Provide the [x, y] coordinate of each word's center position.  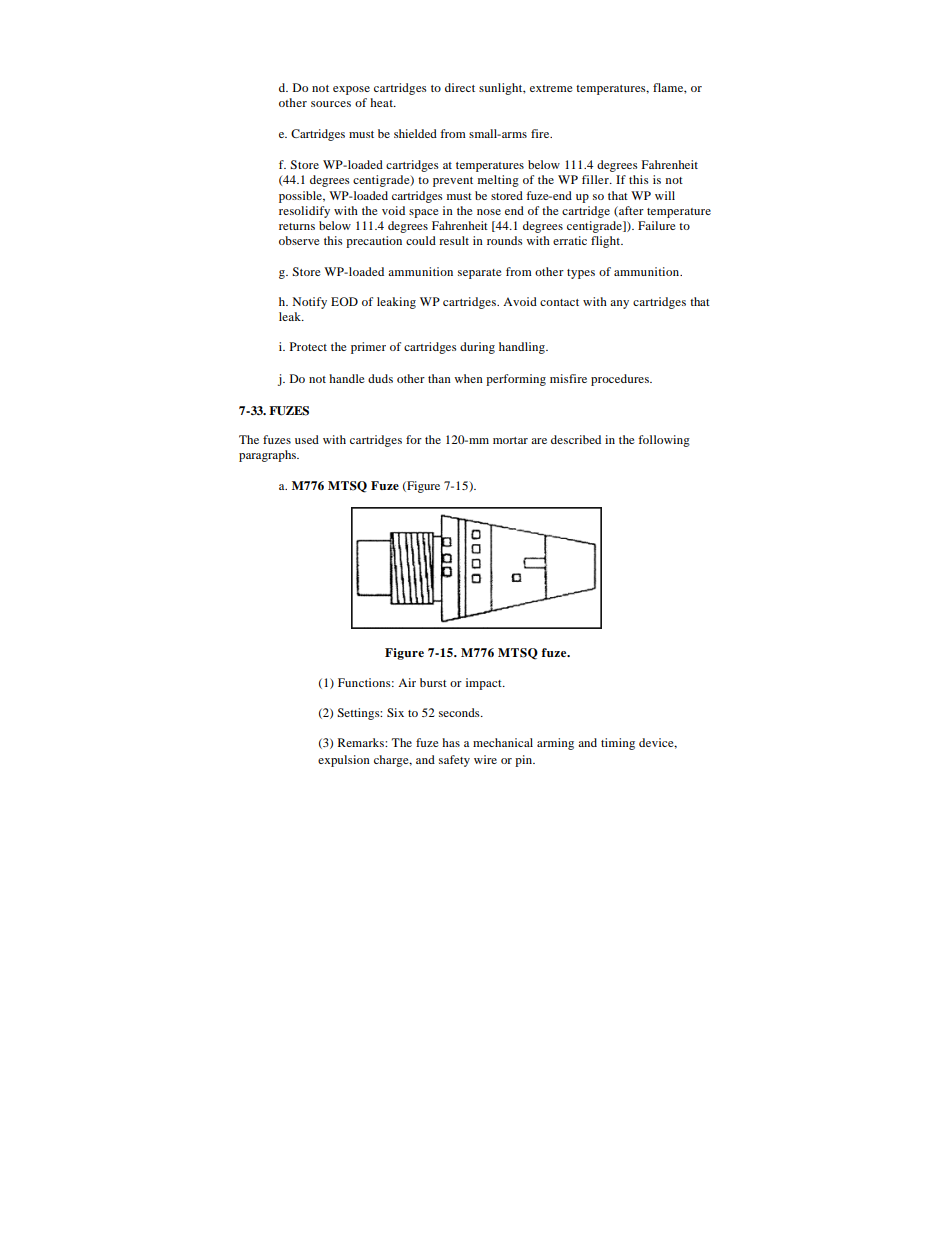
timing [618, 744]
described [576, 439]
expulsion [344, 761]
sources [331, 104]
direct [460, 87]
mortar [510, 440]
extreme [551, 88]
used [307, 439]
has [451, 742]
